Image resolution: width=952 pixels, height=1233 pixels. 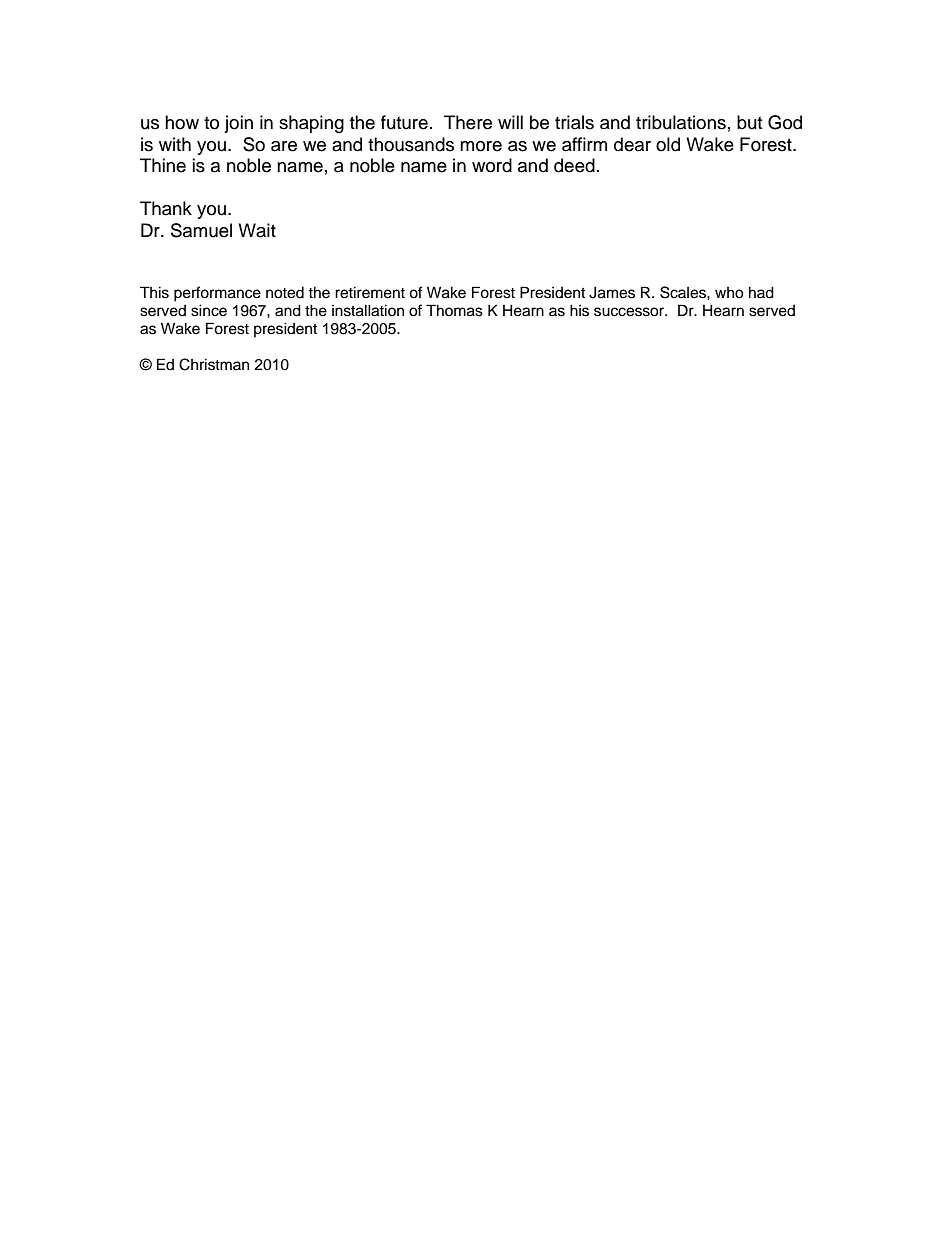 I want to click on successor, so click(x=630, y=312).
